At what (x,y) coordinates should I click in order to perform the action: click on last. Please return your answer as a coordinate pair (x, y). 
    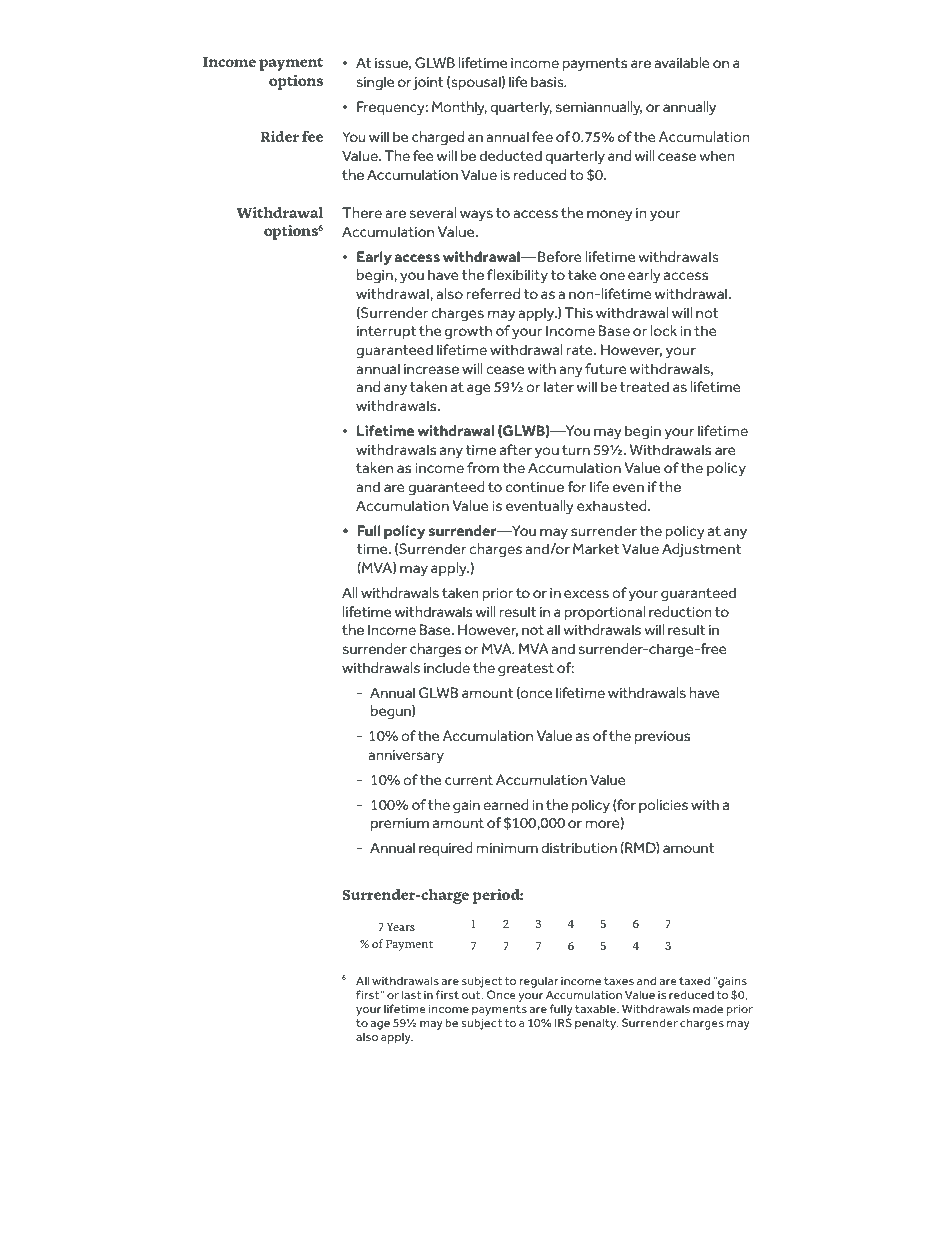
    Looking at the image, I should click on (411, 994).
